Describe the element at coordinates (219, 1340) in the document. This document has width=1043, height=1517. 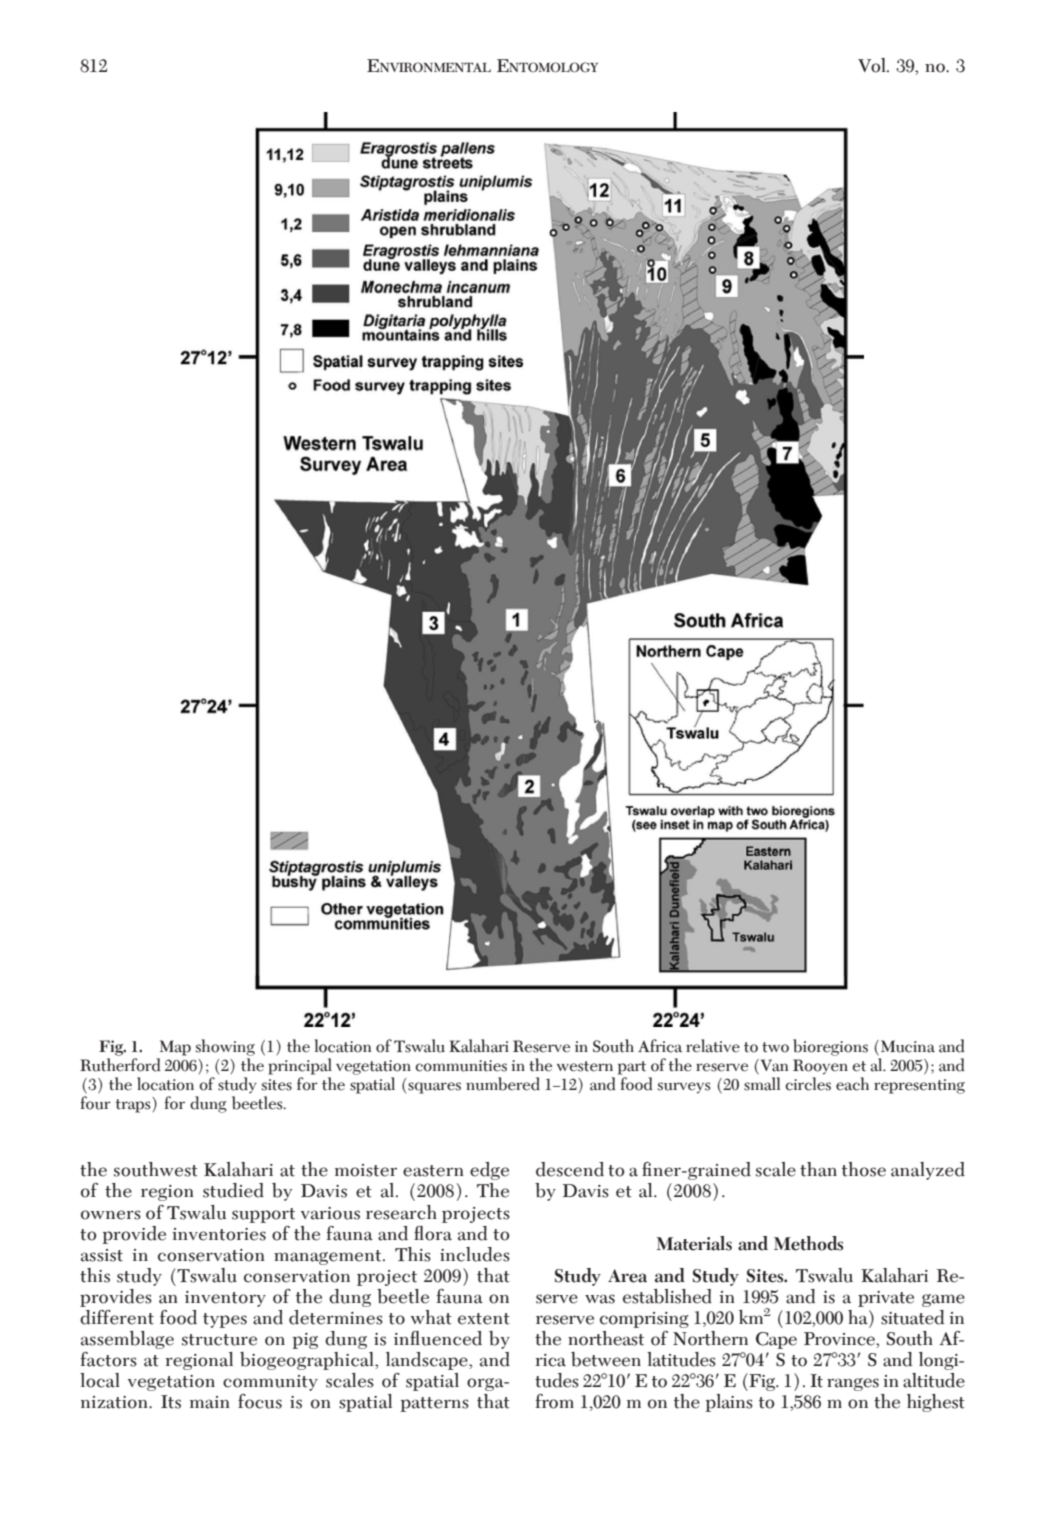
I see `structure` at that location.
